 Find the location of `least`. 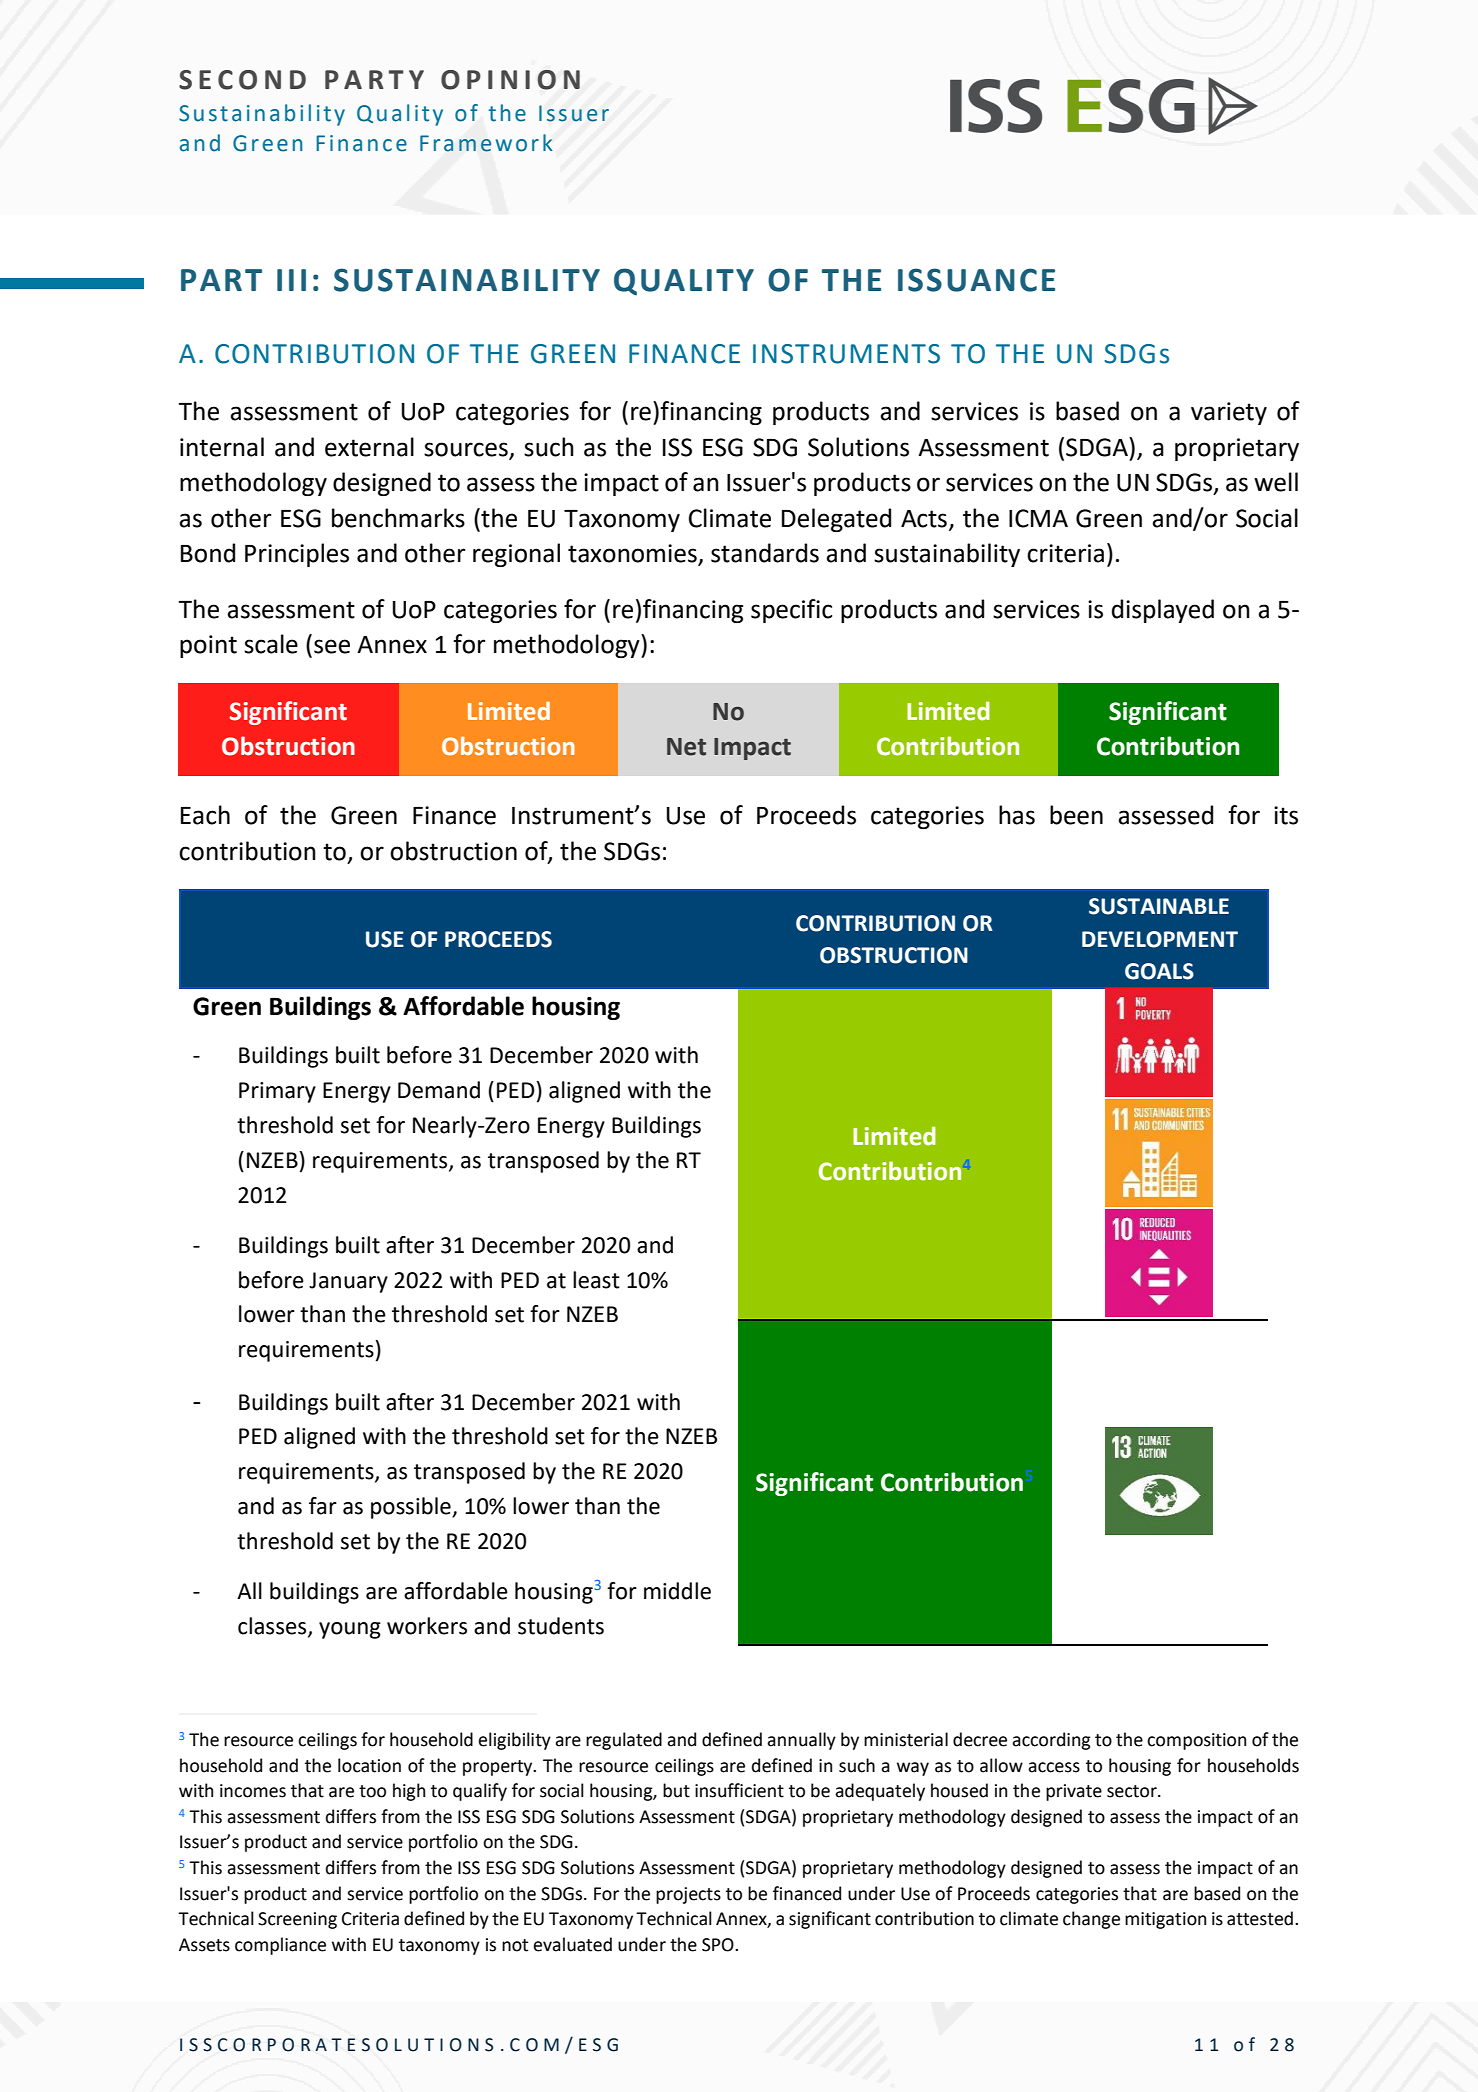

least is located at coordinates (596, 1280).
